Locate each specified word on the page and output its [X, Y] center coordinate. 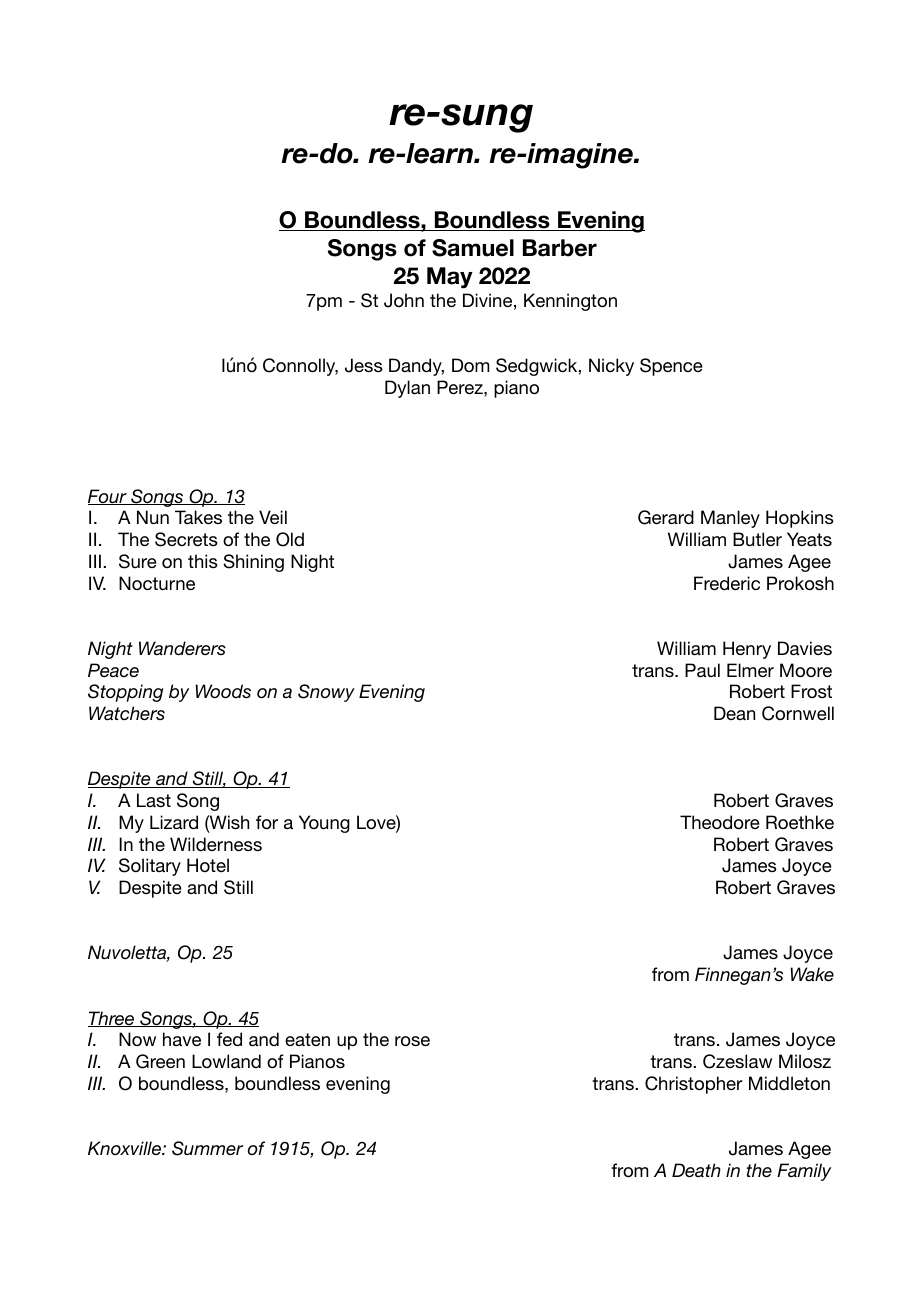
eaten [307, 1039]
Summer [207, 1148]
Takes [198, 517]
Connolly [300, 367]
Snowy [326, 693]
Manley [730, 519]
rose [412, 1041]
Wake [812, 974]
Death [696, 1170]
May [450, 278]
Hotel [208, 865]
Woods [223, 691]
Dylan [407, 389]
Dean [734, 713]
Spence [671, 367]
